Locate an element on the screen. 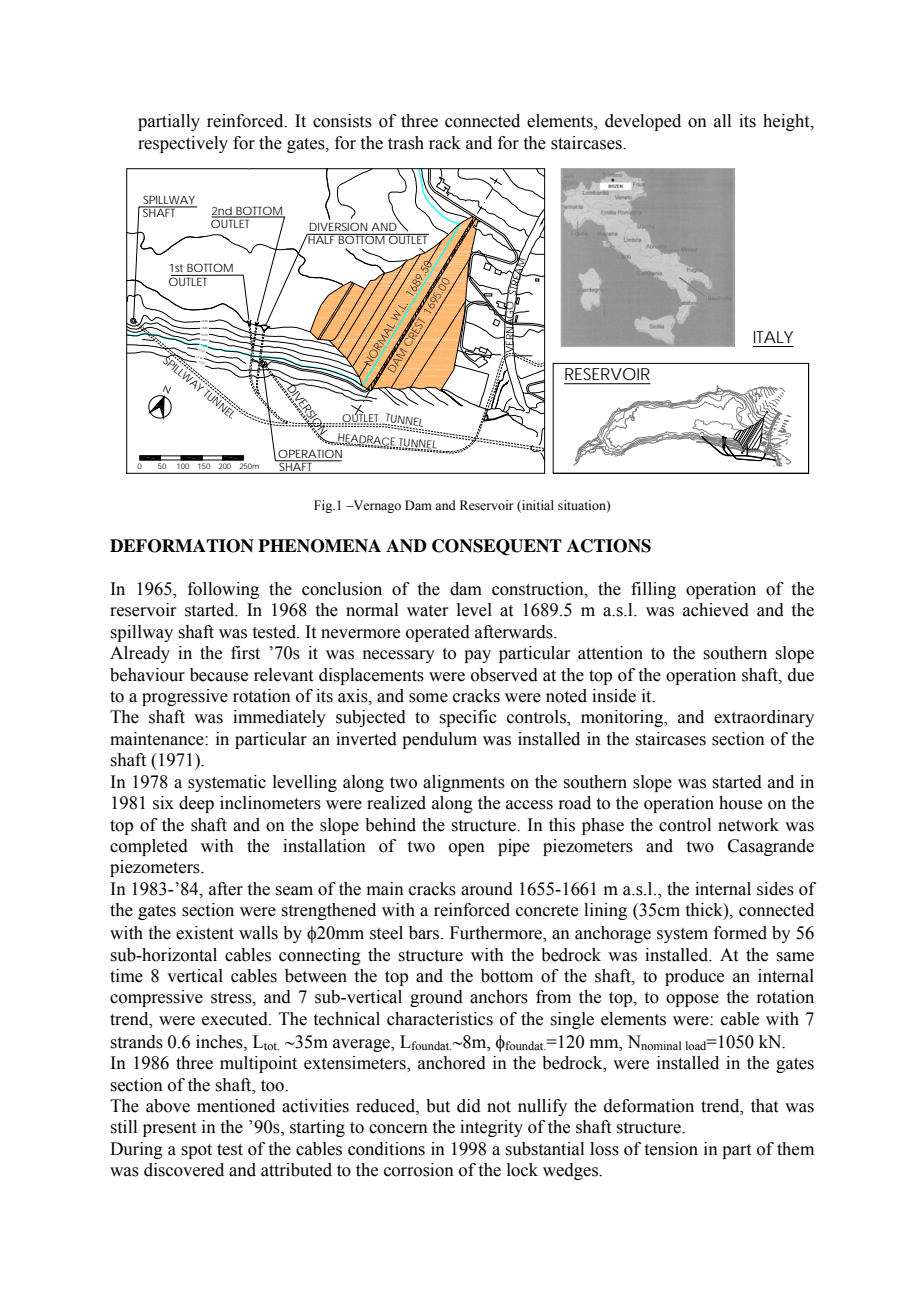  height is located at coordinates (787, 122).
